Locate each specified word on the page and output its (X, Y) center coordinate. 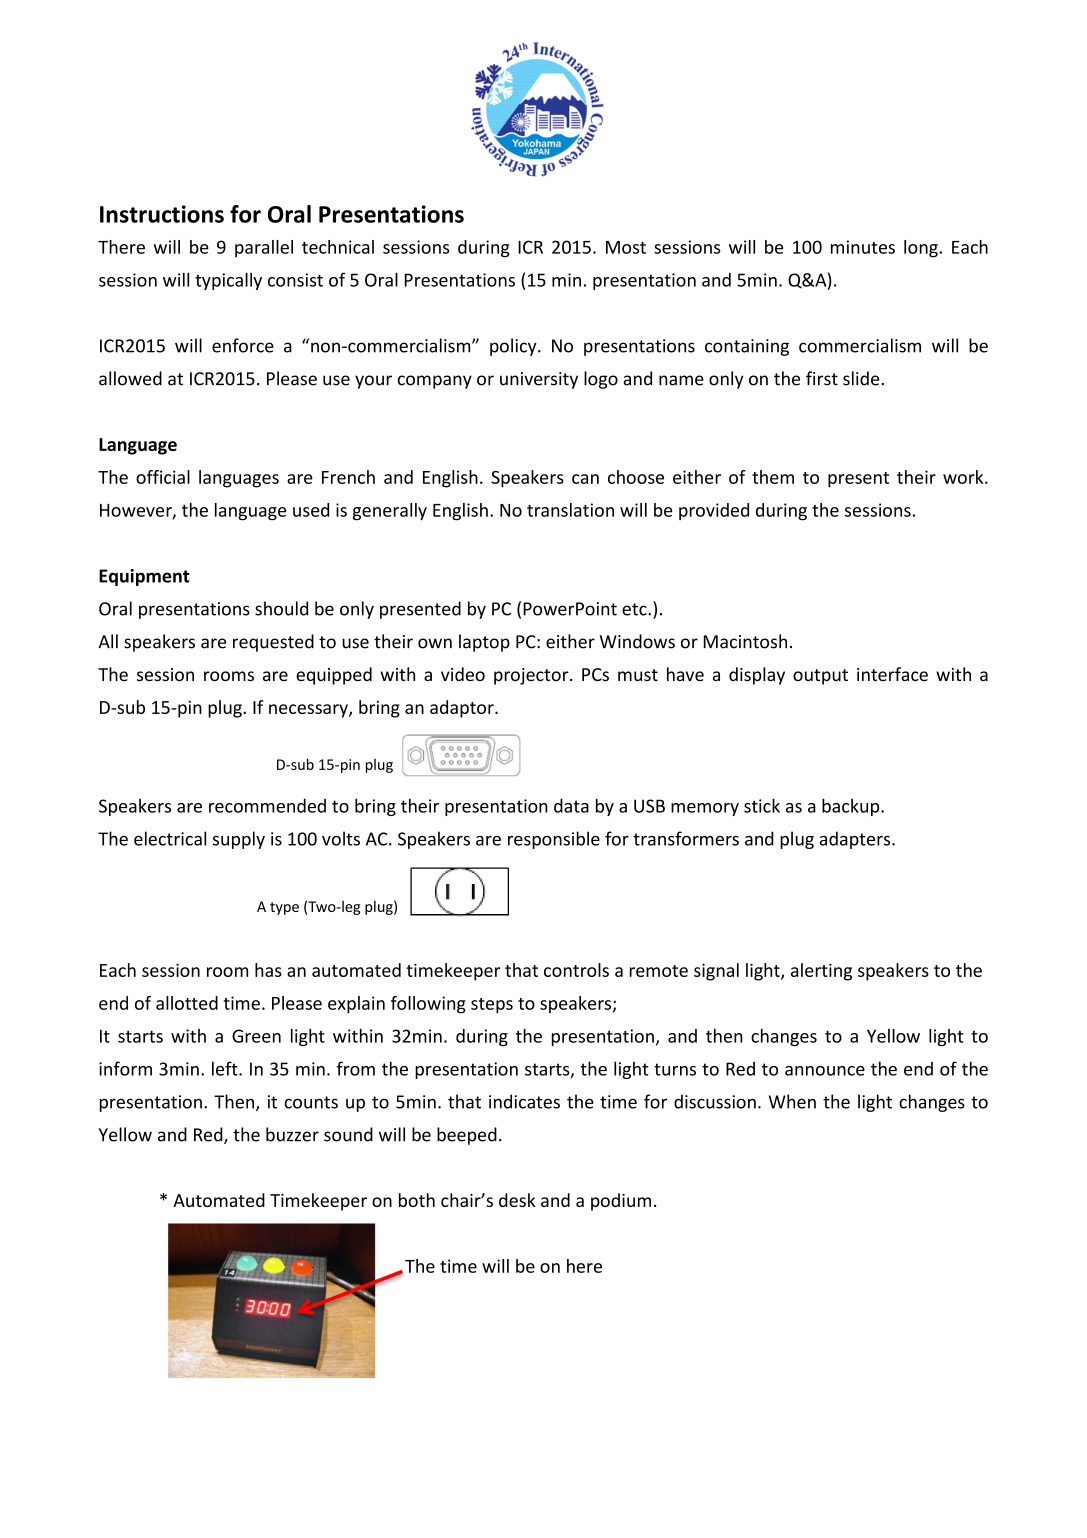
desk (517, 1200)
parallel (264, 248)
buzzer (292, 1134)
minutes (863, 247)
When (792, 1101)
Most (626, 247)
